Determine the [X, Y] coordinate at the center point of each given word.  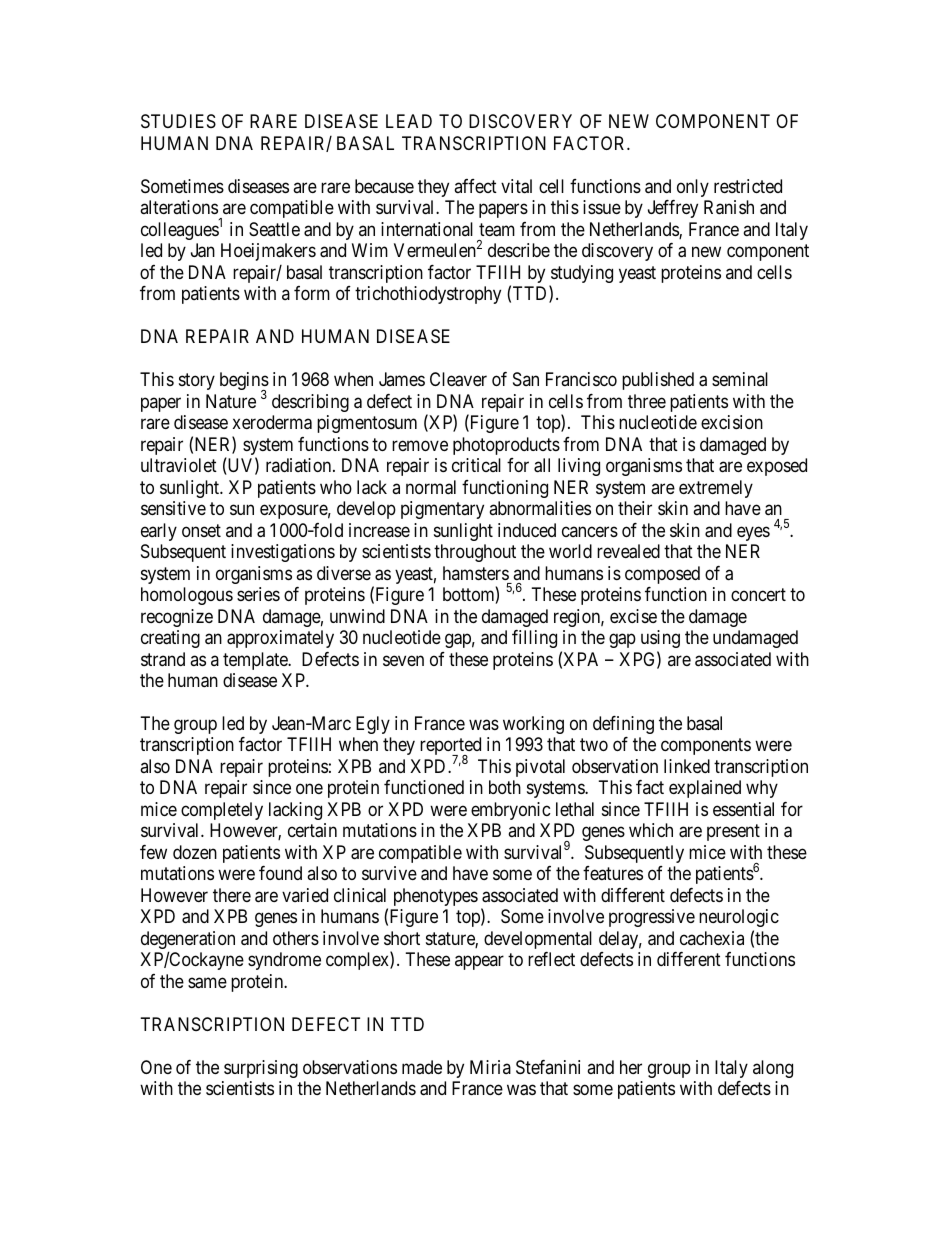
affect [475, 186]
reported [450, 747]
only [693, 188]
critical [476, 465]
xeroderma [272, 422]
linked [687, 766]
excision [732, 422]
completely [222, 811]
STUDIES [178, 121]
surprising [261, 1069]
